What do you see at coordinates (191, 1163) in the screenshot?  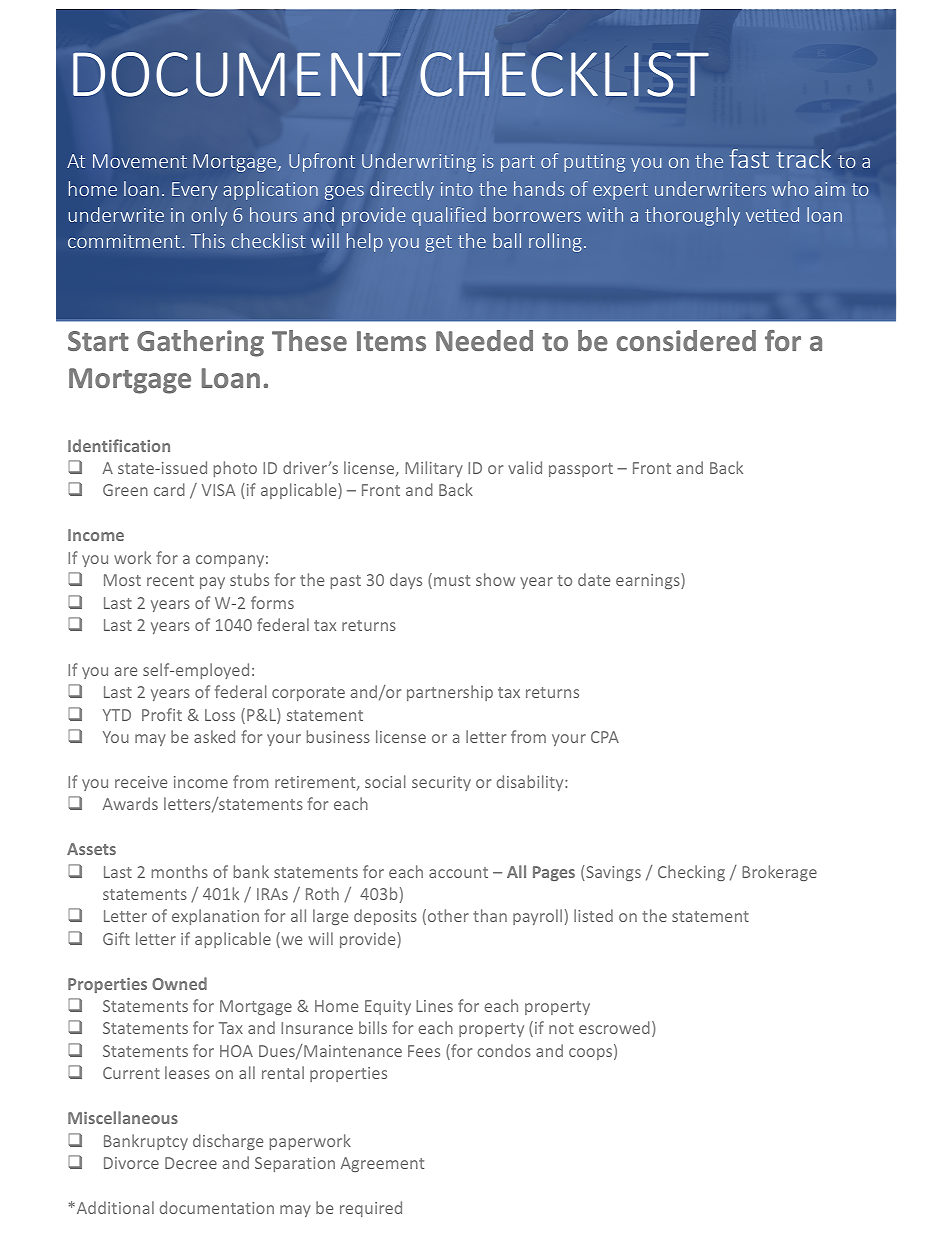 I see `Decree` at bounding box center [191, 1163].
